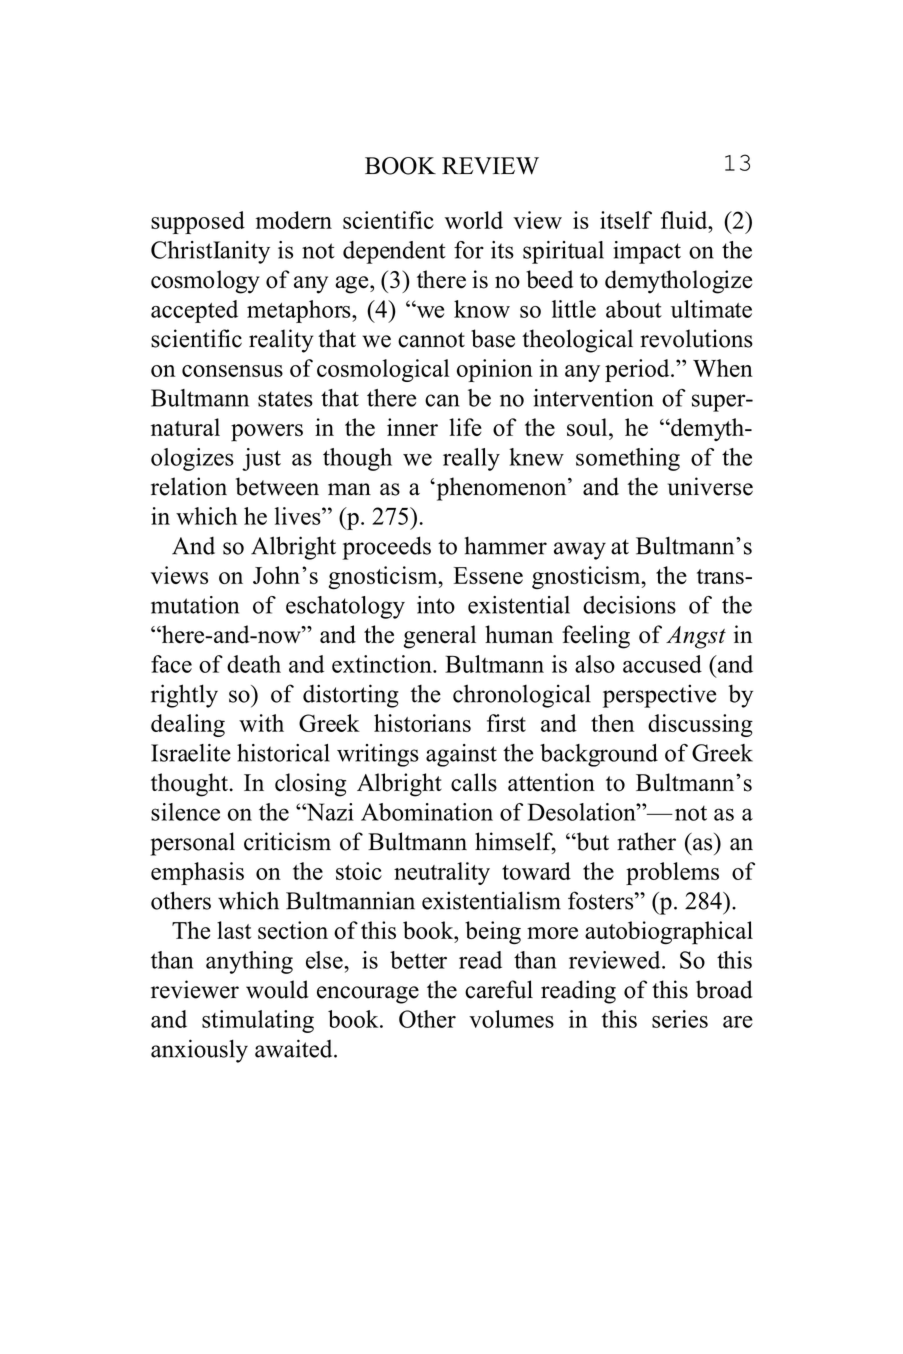 This screenshot has height=1354, width=903. I want to click on between, so click(277, 486).
